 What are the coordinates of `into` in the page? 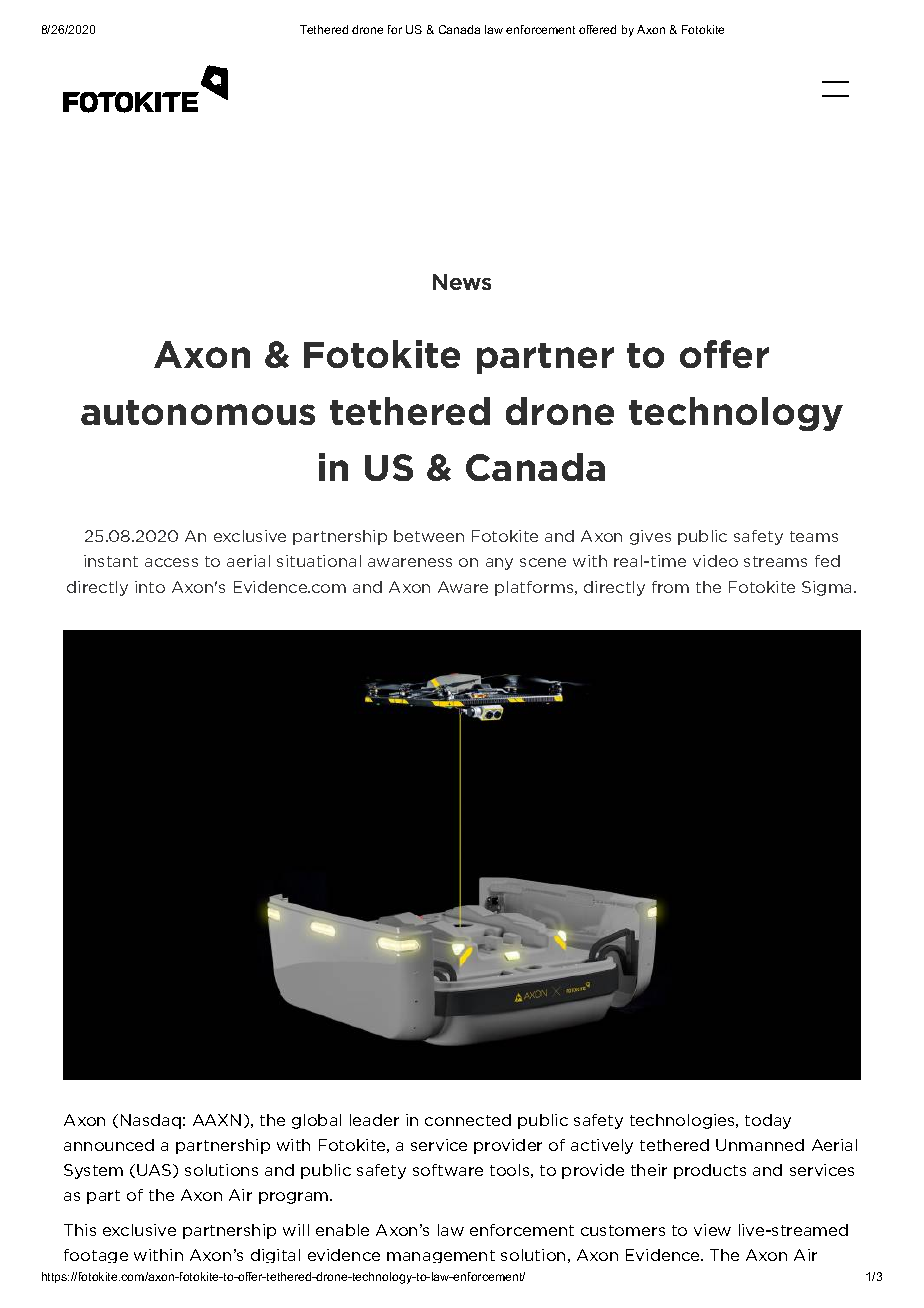 It's located at (150, 587).
